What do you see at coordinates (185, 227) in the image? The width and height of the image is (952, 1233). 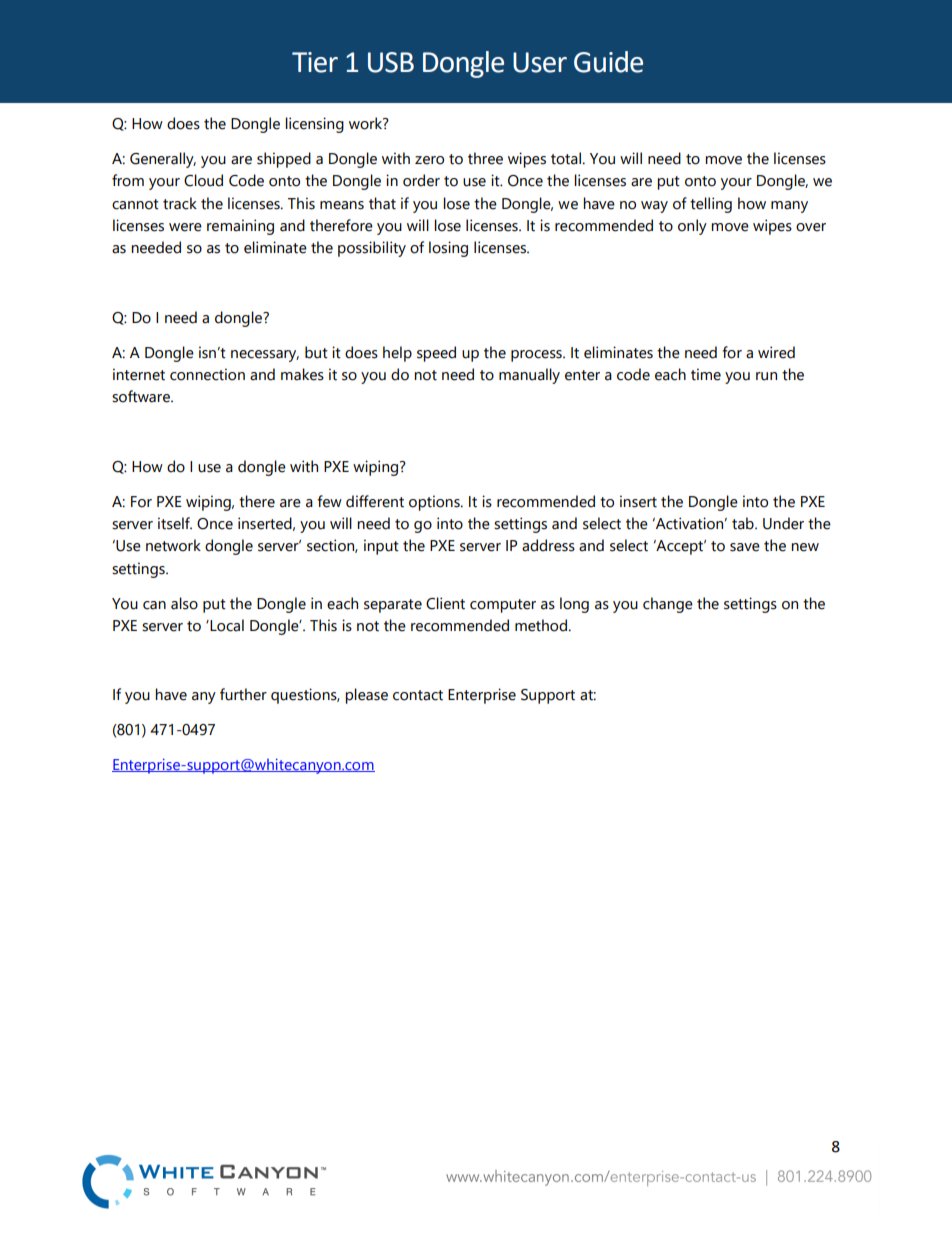 I see `were` at bounding box center [185, 227].
